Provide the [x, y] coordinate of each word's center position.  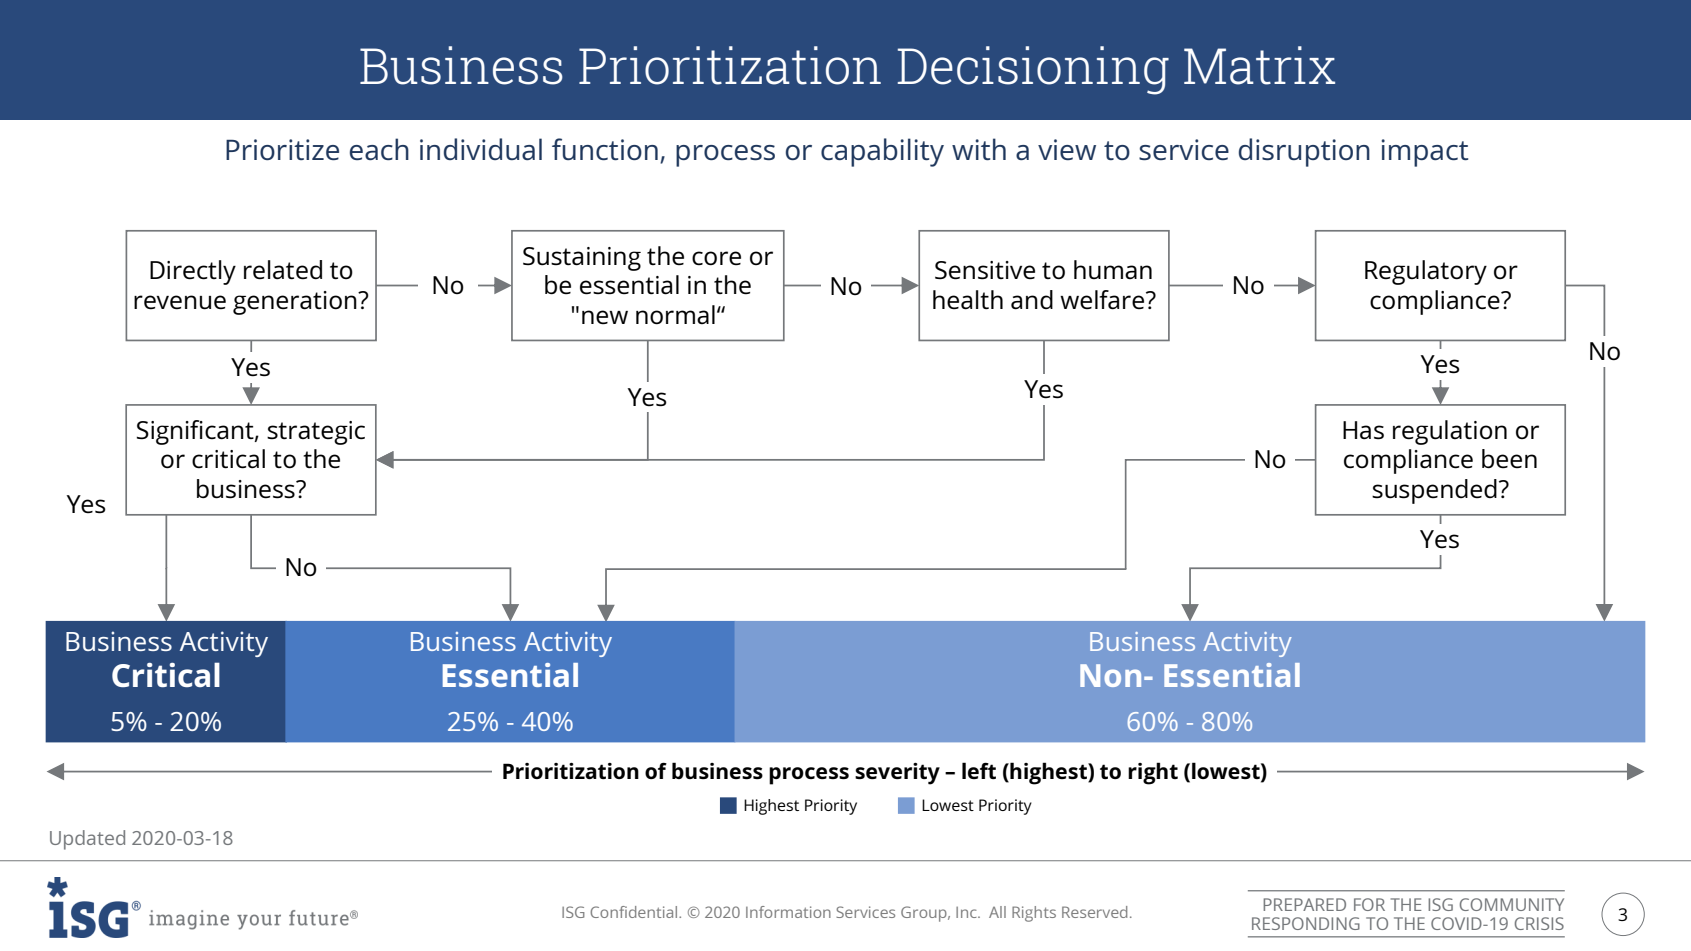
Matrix [1259, 65]
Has [1363, 430]
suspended [1434, 491]
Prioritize [282, 149]
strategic [316, 433]
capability [882, 152]
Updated [87, 840]
